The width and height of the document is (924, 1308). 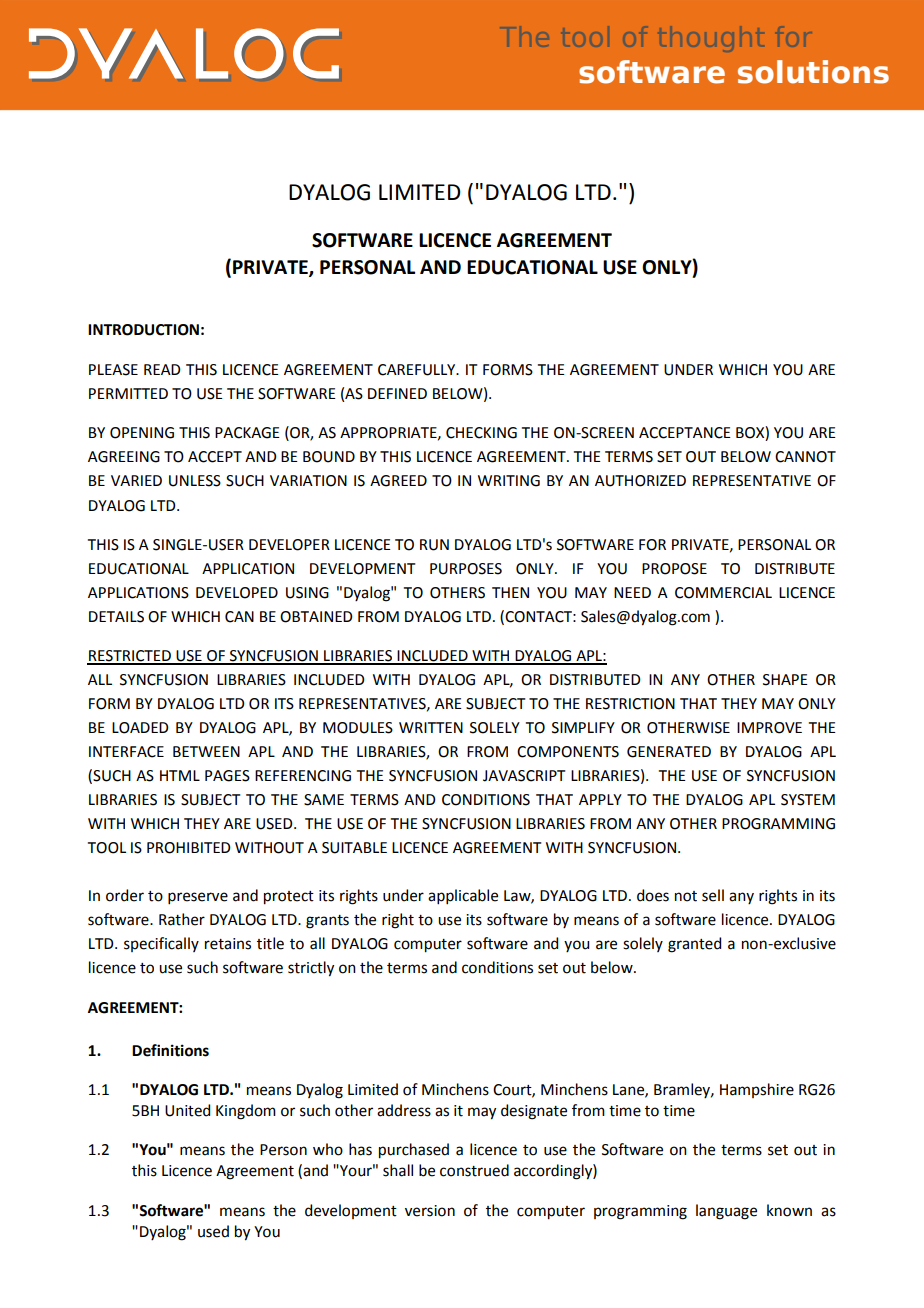 What do you see at coordinates (130, 657) in the document?
I see `RESTRICTED` at bounding box center [130, 657].
